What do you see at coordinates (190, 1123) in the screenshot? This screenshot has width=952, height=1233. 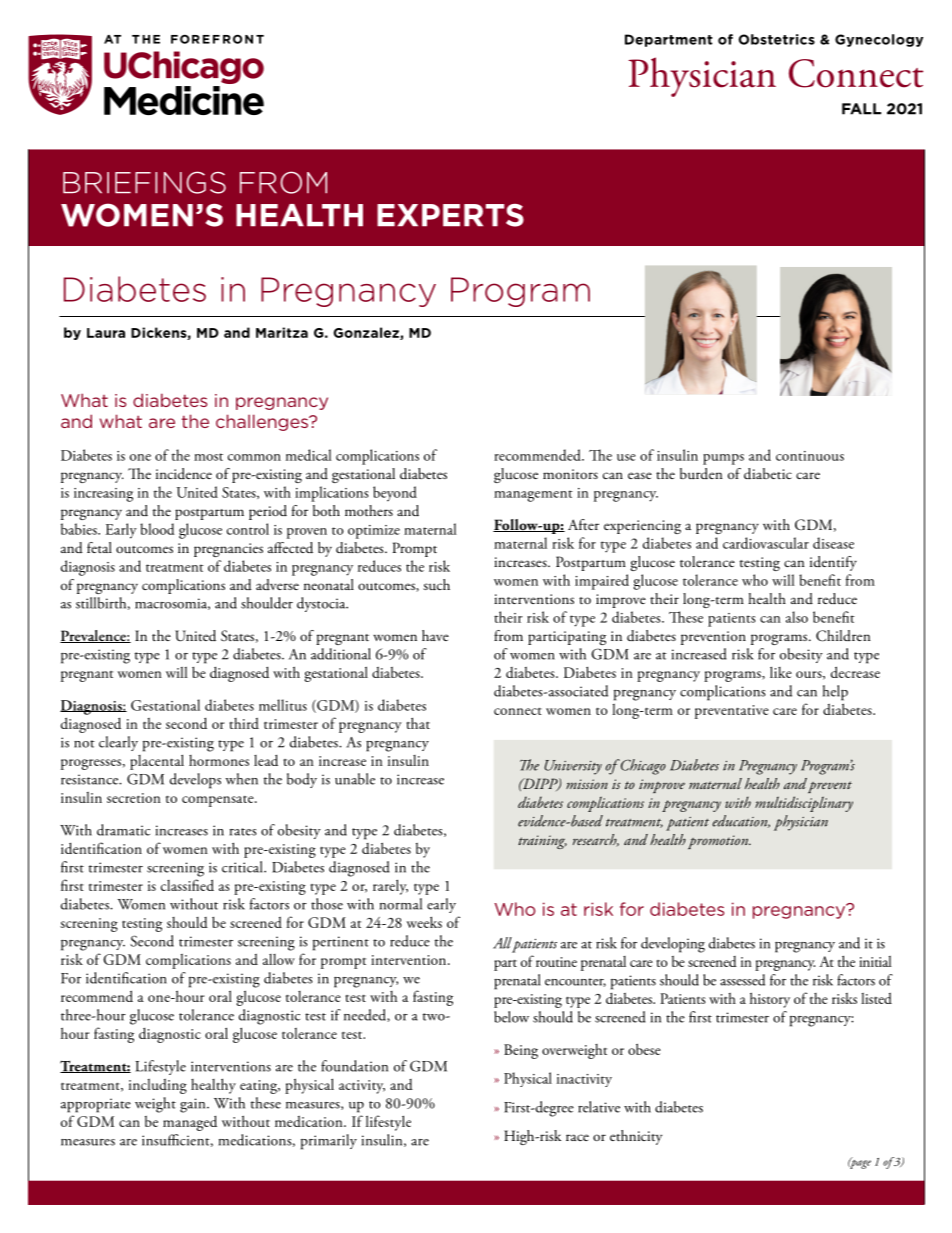 I see `managed` at bounding box center [190, 1123].
